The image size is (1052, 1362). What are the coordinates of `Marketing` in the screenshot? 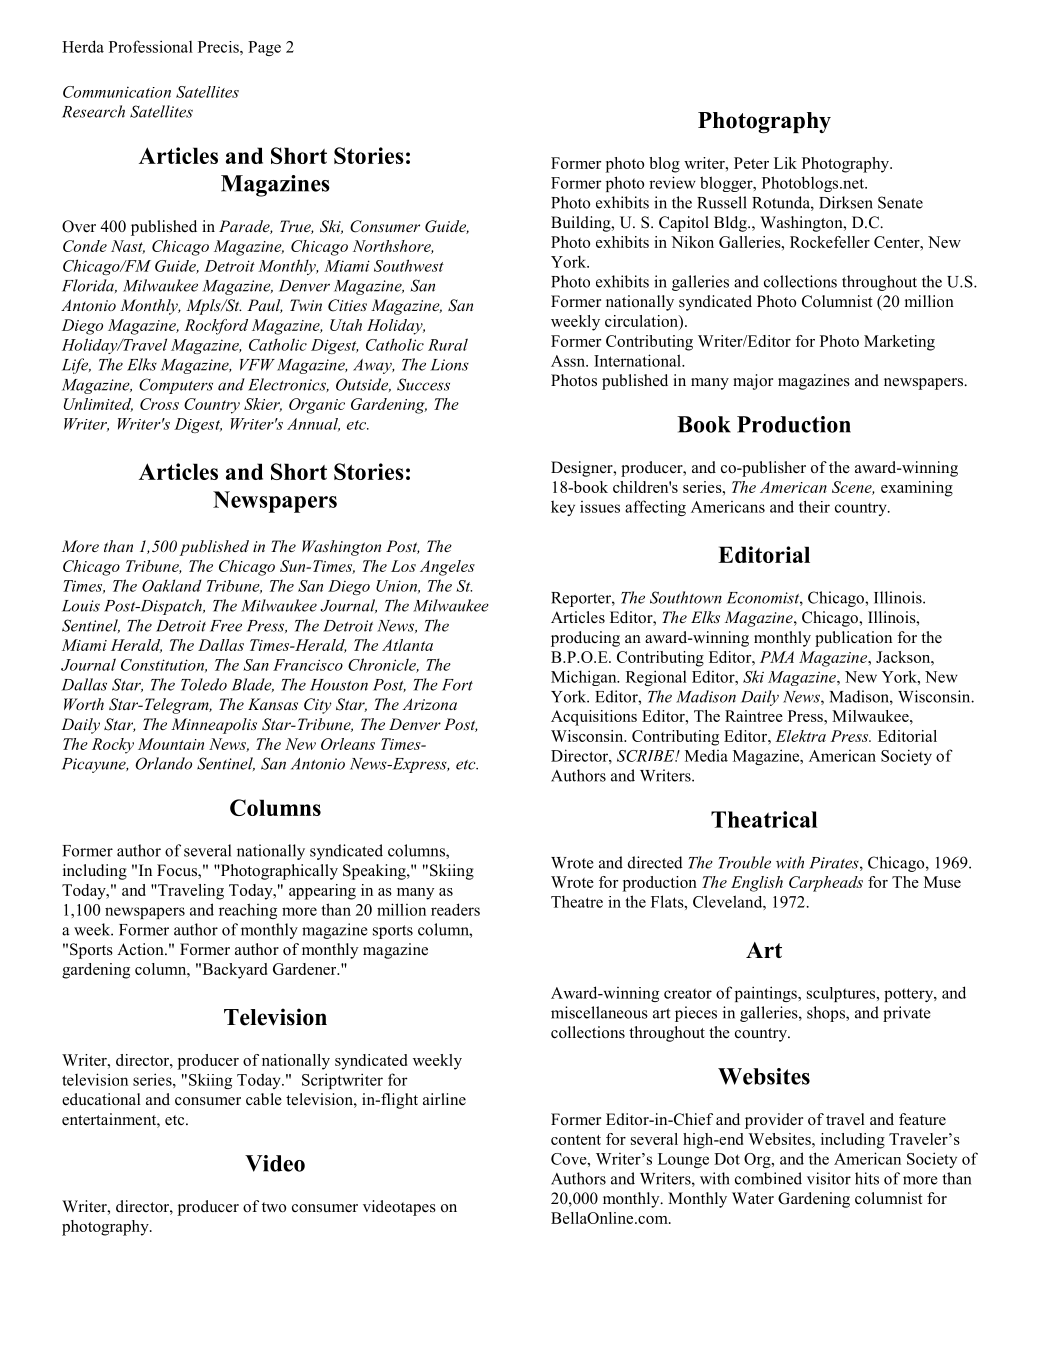 It's located at (899, 343).
